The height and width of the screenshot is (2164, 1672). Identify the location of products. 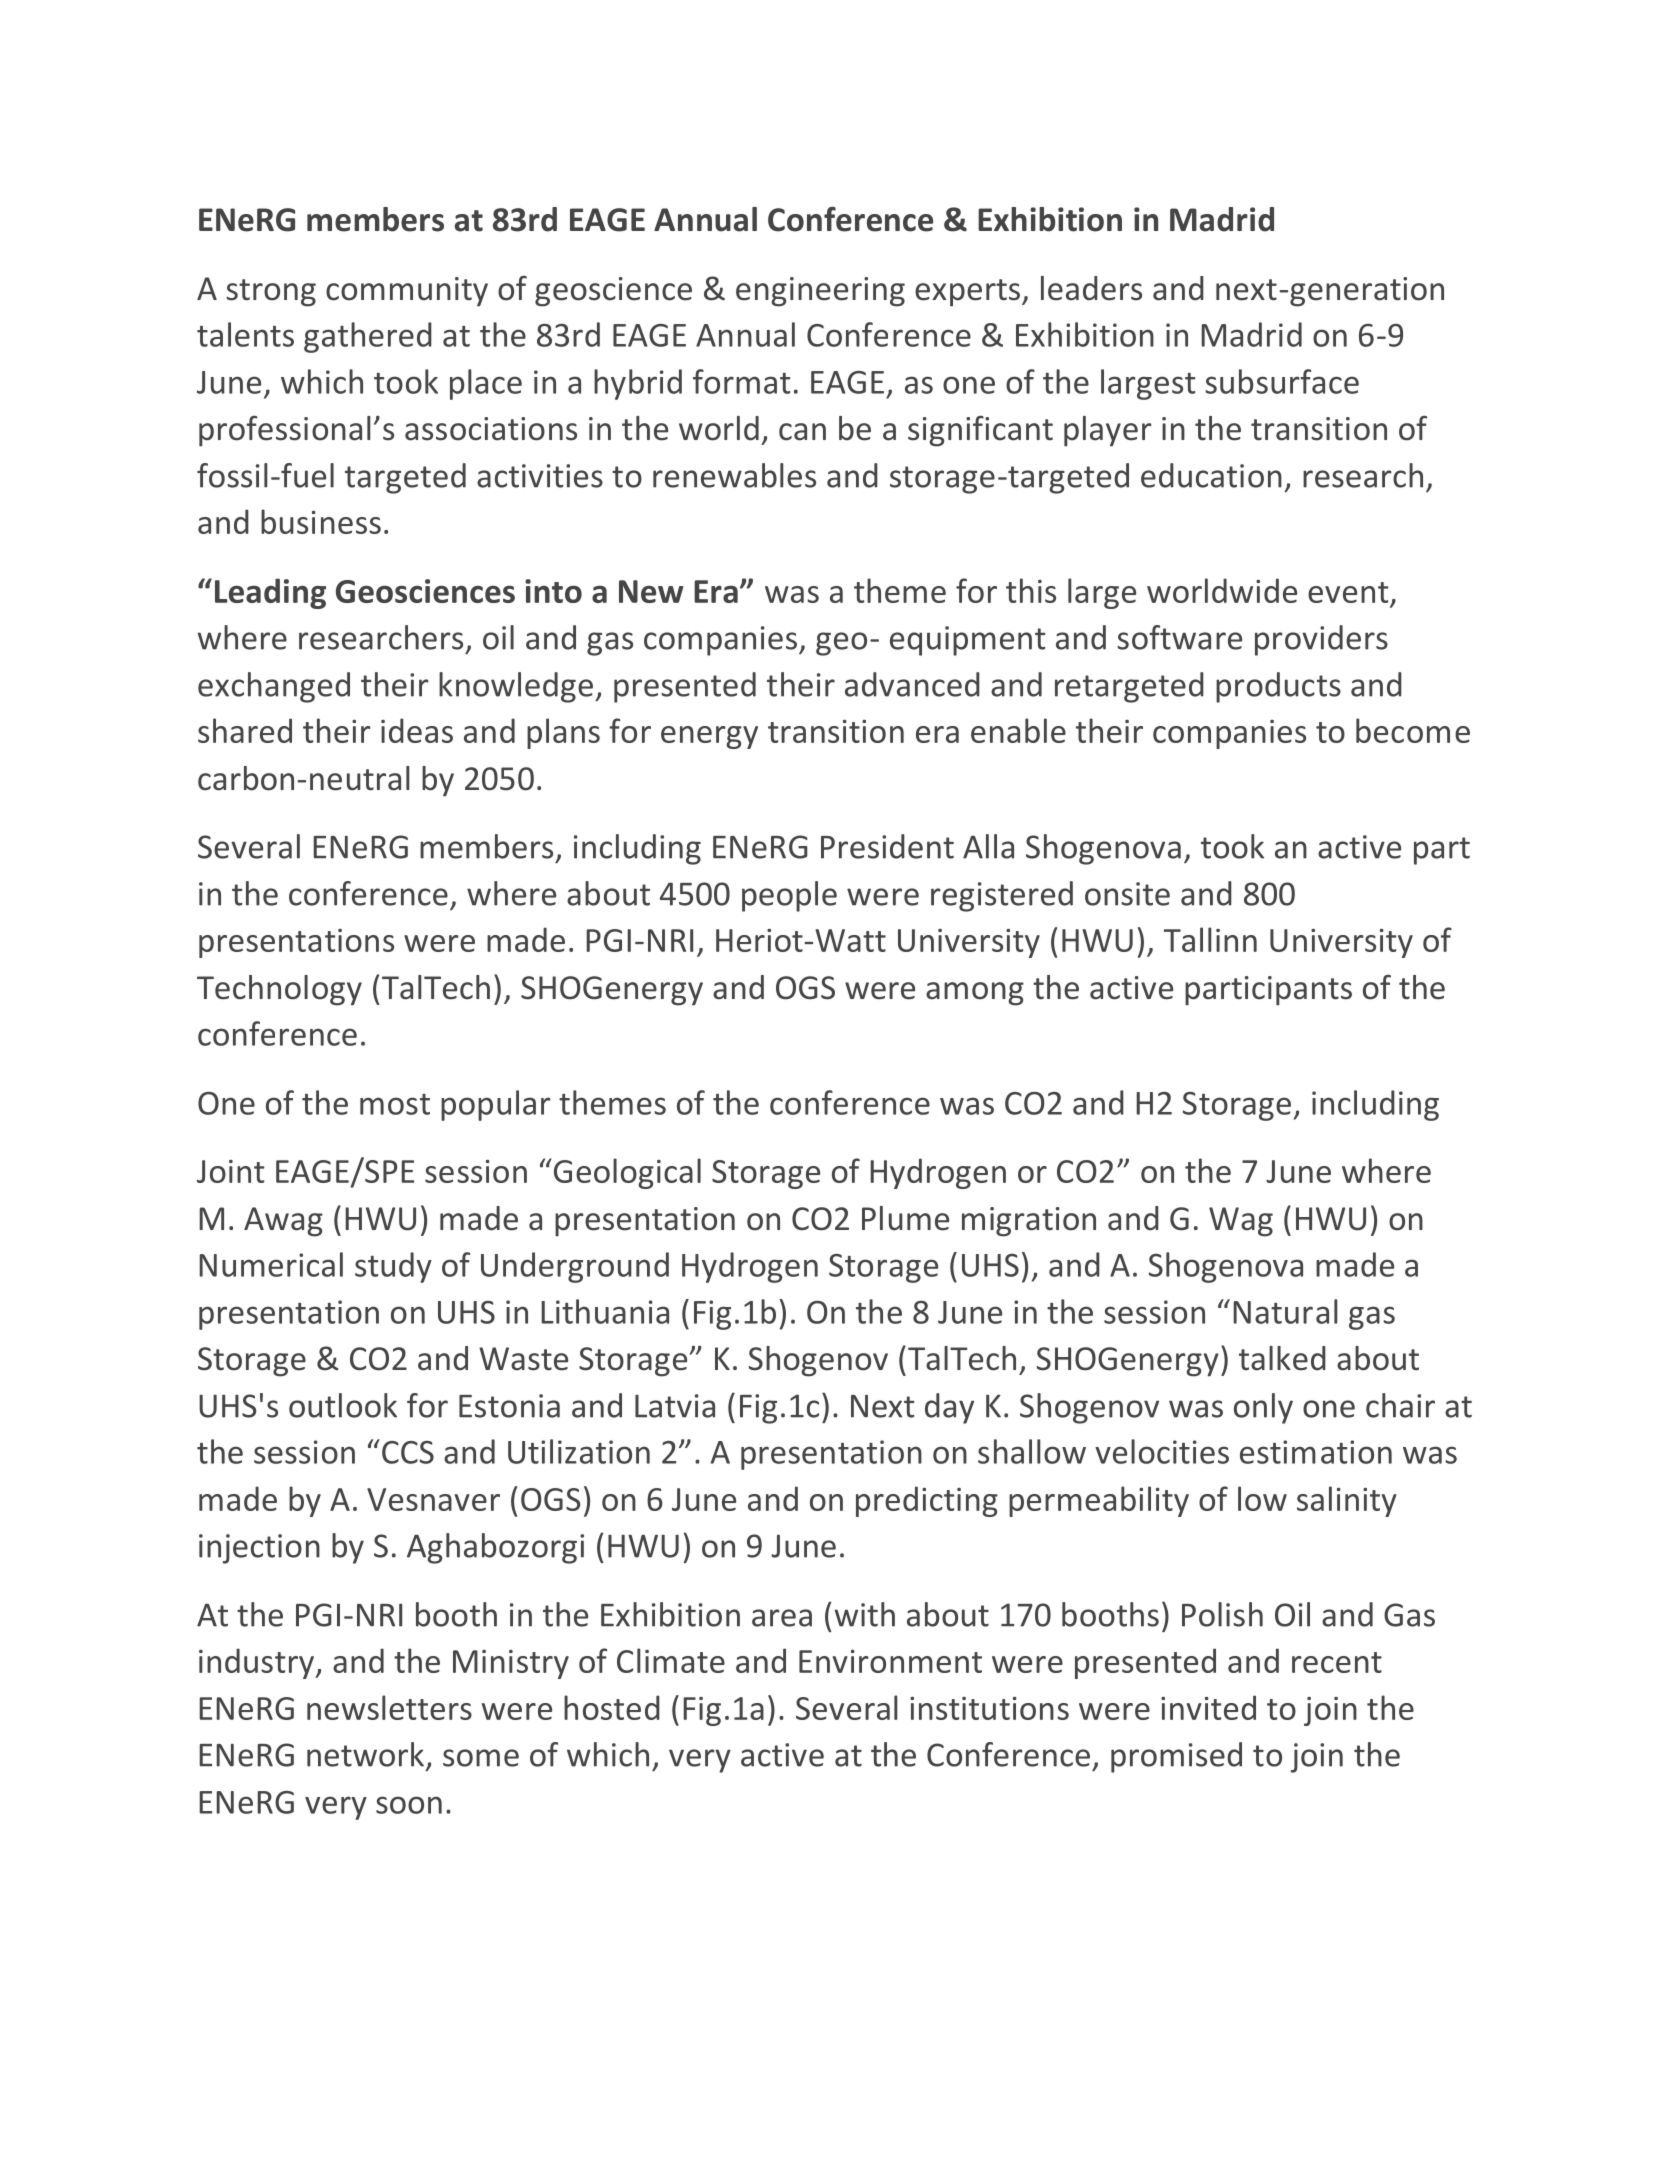
(1278, 687).
